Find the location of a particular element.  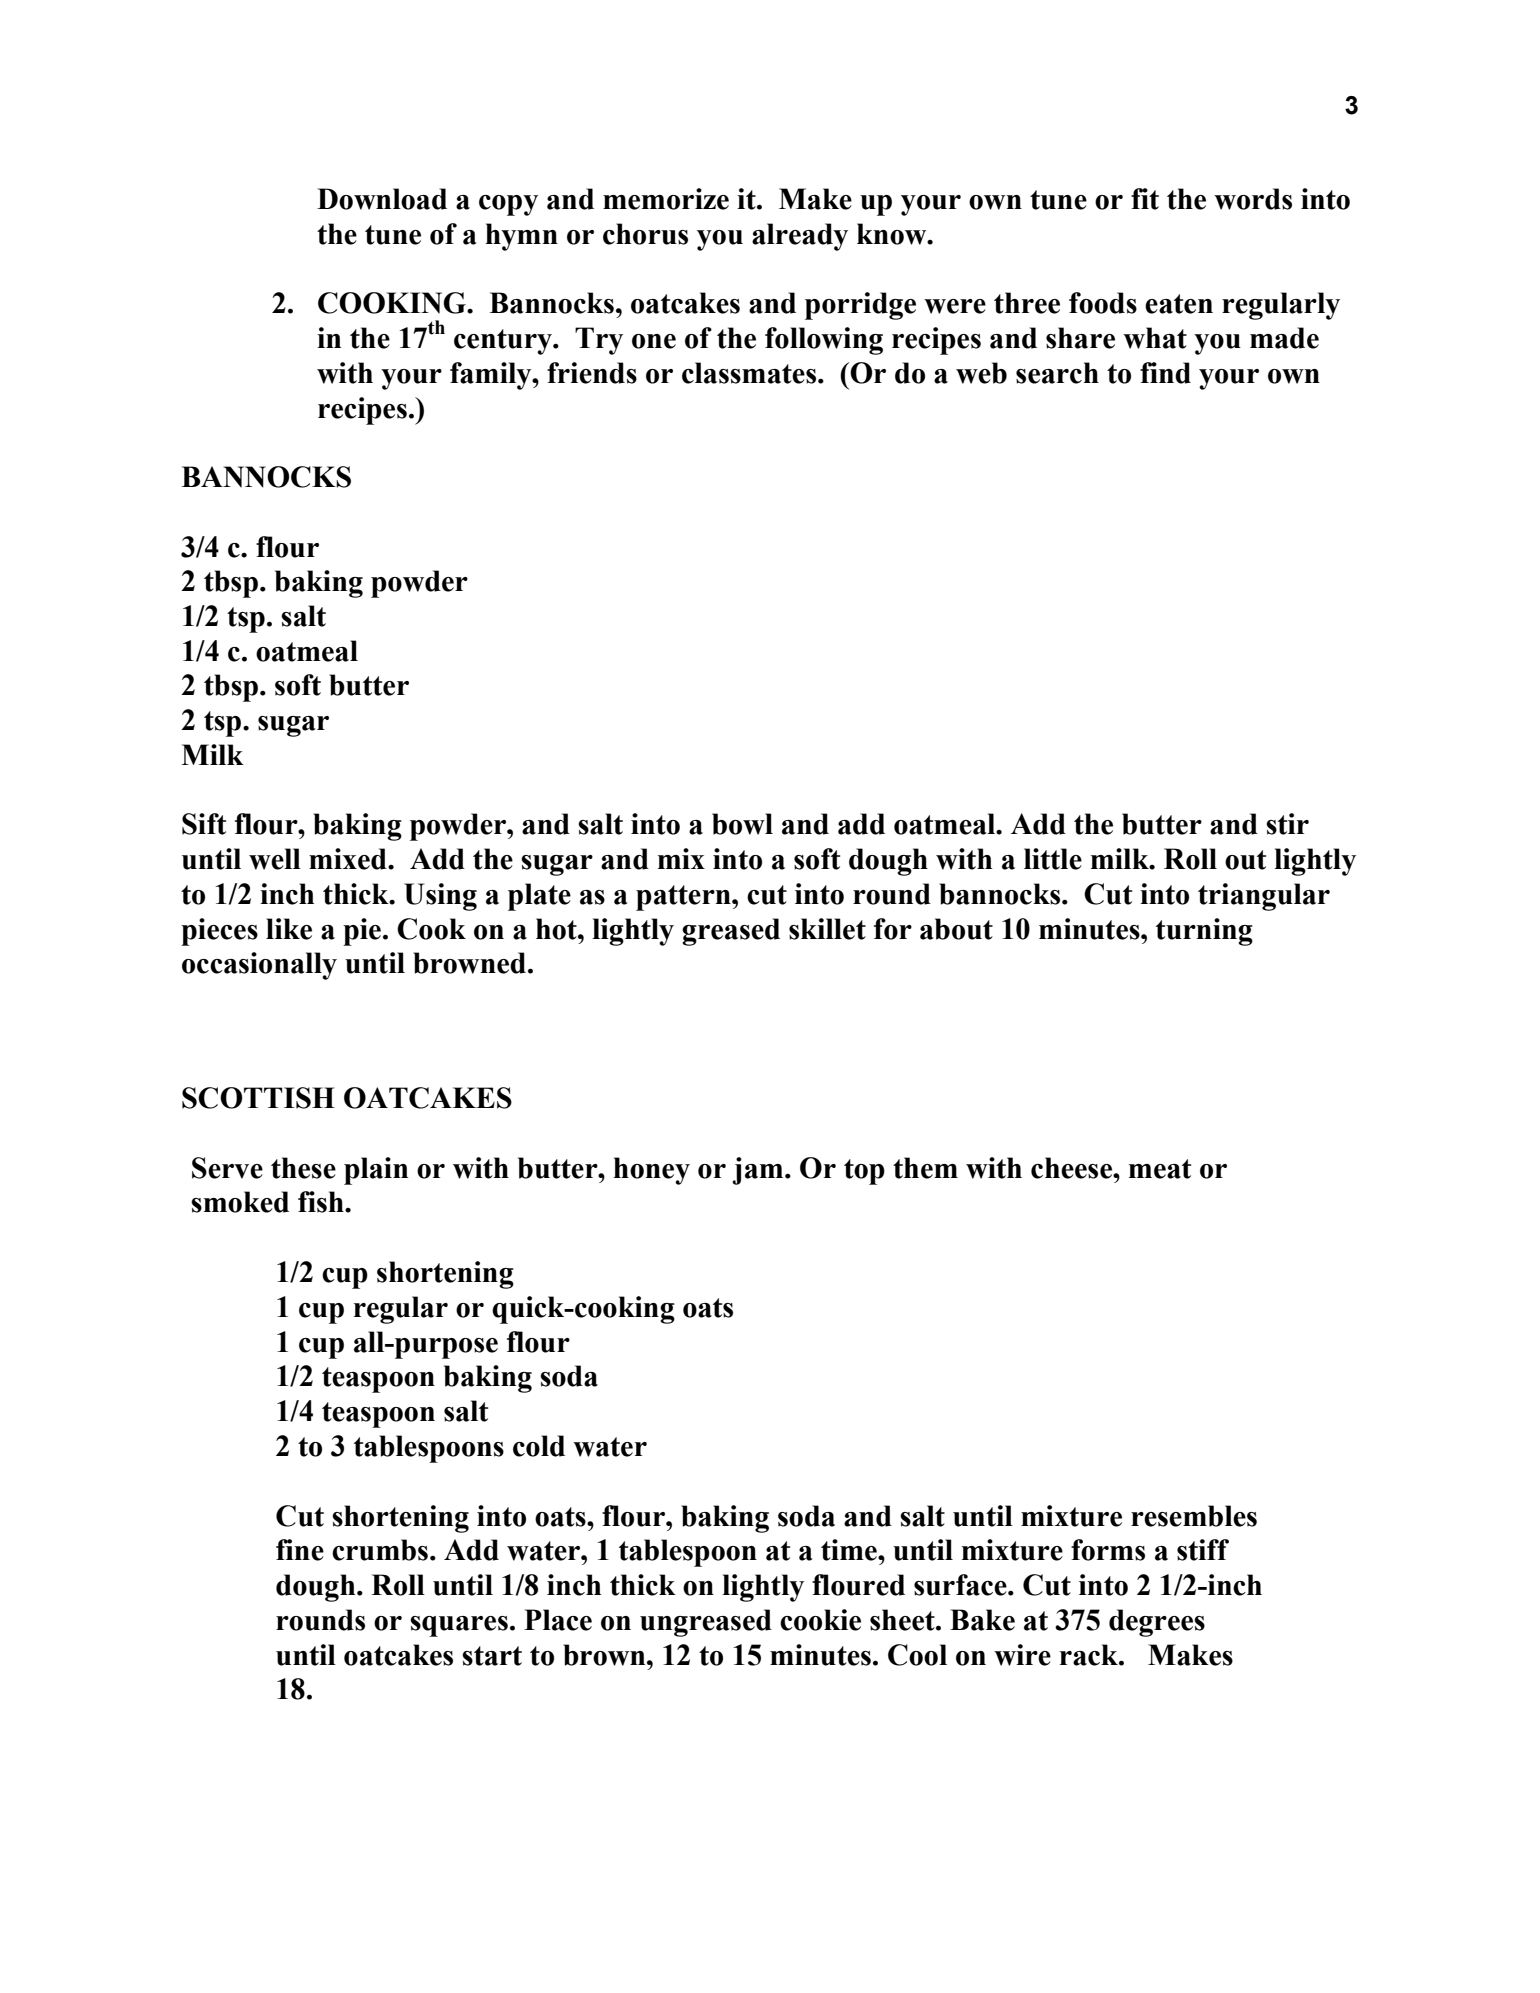

already is located at coordinates (800, 237).
